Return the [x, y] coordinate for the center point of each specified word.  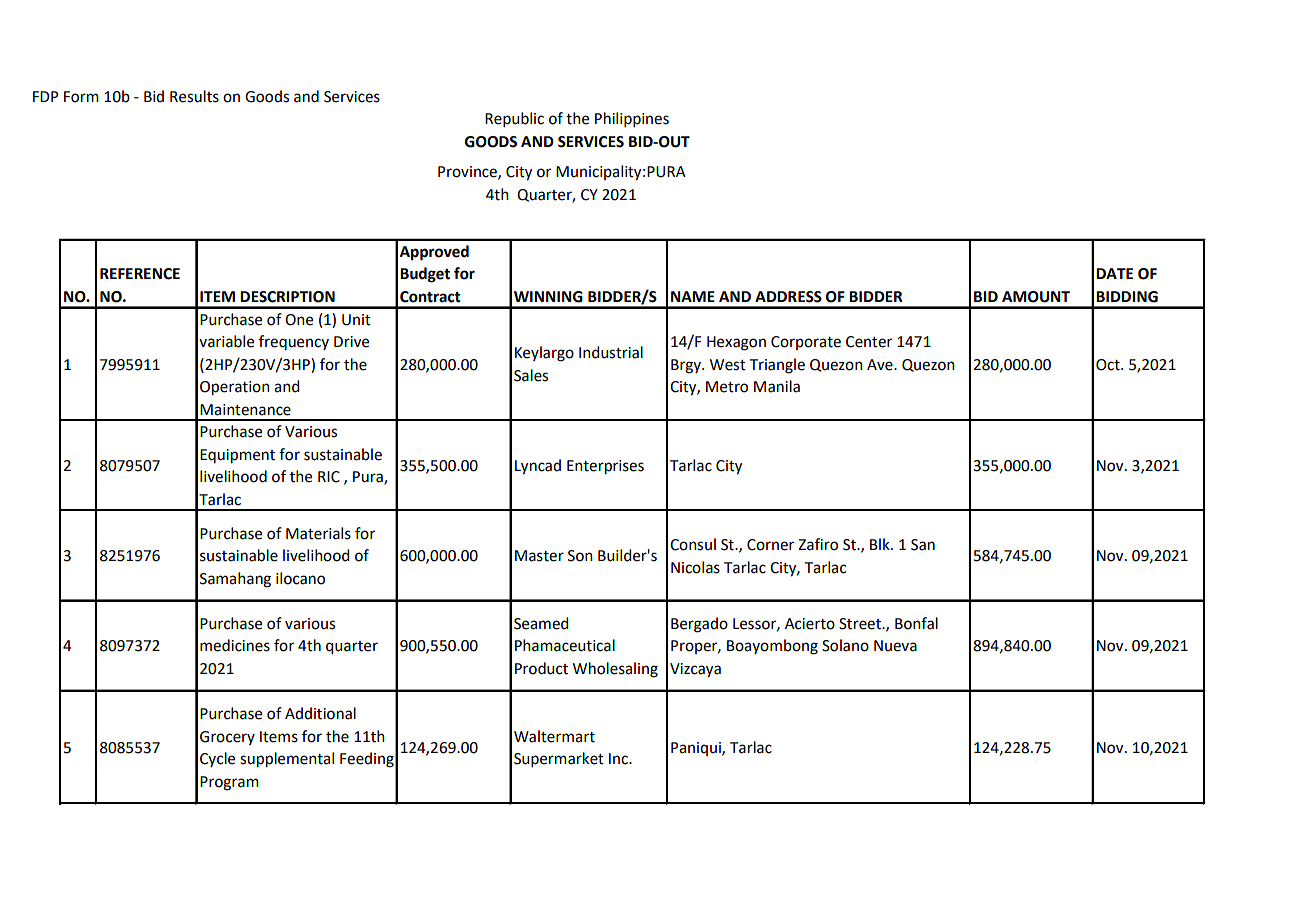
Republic [514, 119]
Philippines [632, 119]
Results [194, 96]
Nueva [895, 646]
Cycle [217, 759]
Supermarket [559, 759]
